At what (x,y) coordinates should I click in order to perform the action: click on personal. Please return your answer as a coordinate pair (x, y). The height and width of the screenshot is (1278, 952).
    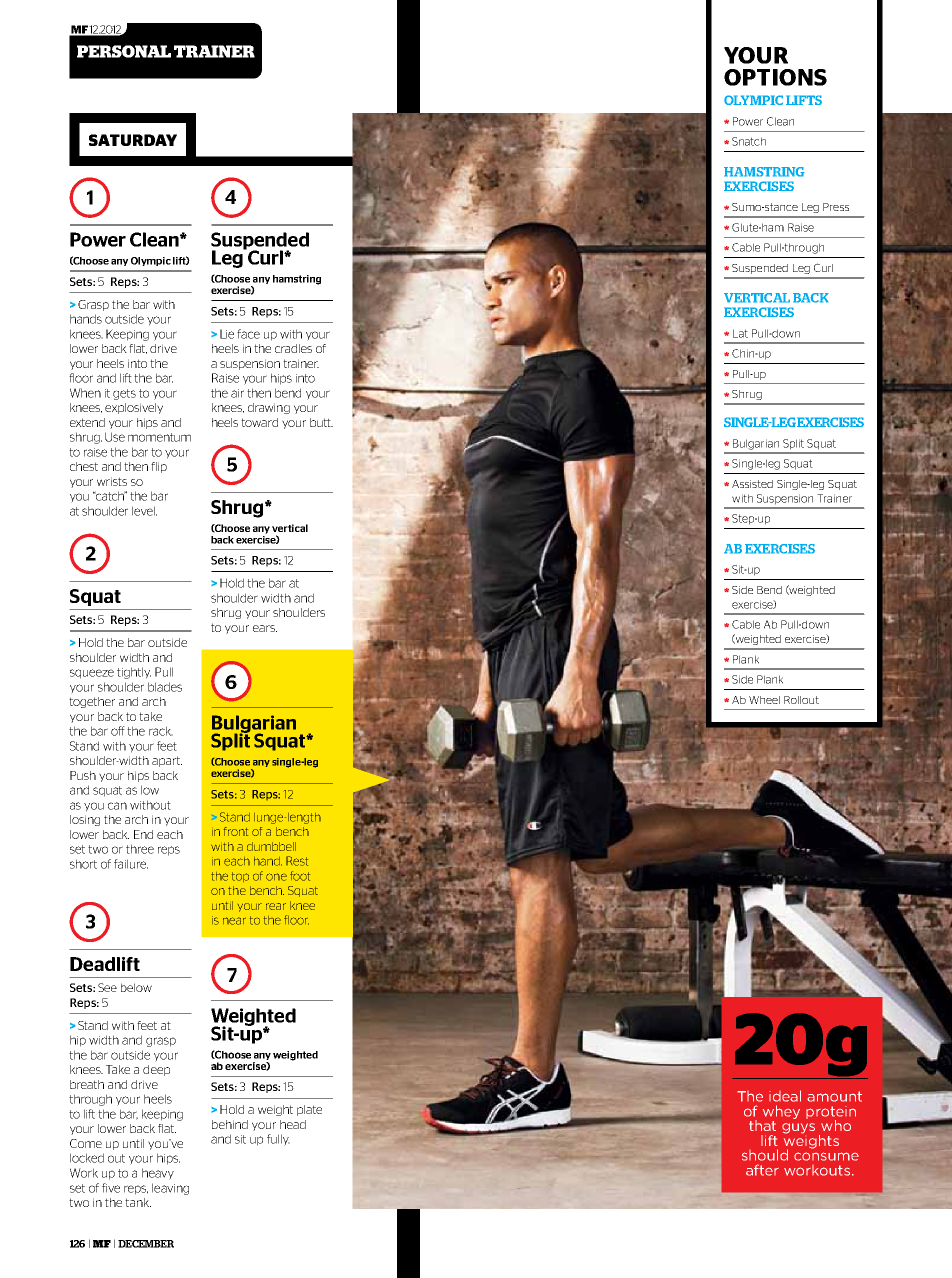
    Looking at the image, I should click on (124, 51).
